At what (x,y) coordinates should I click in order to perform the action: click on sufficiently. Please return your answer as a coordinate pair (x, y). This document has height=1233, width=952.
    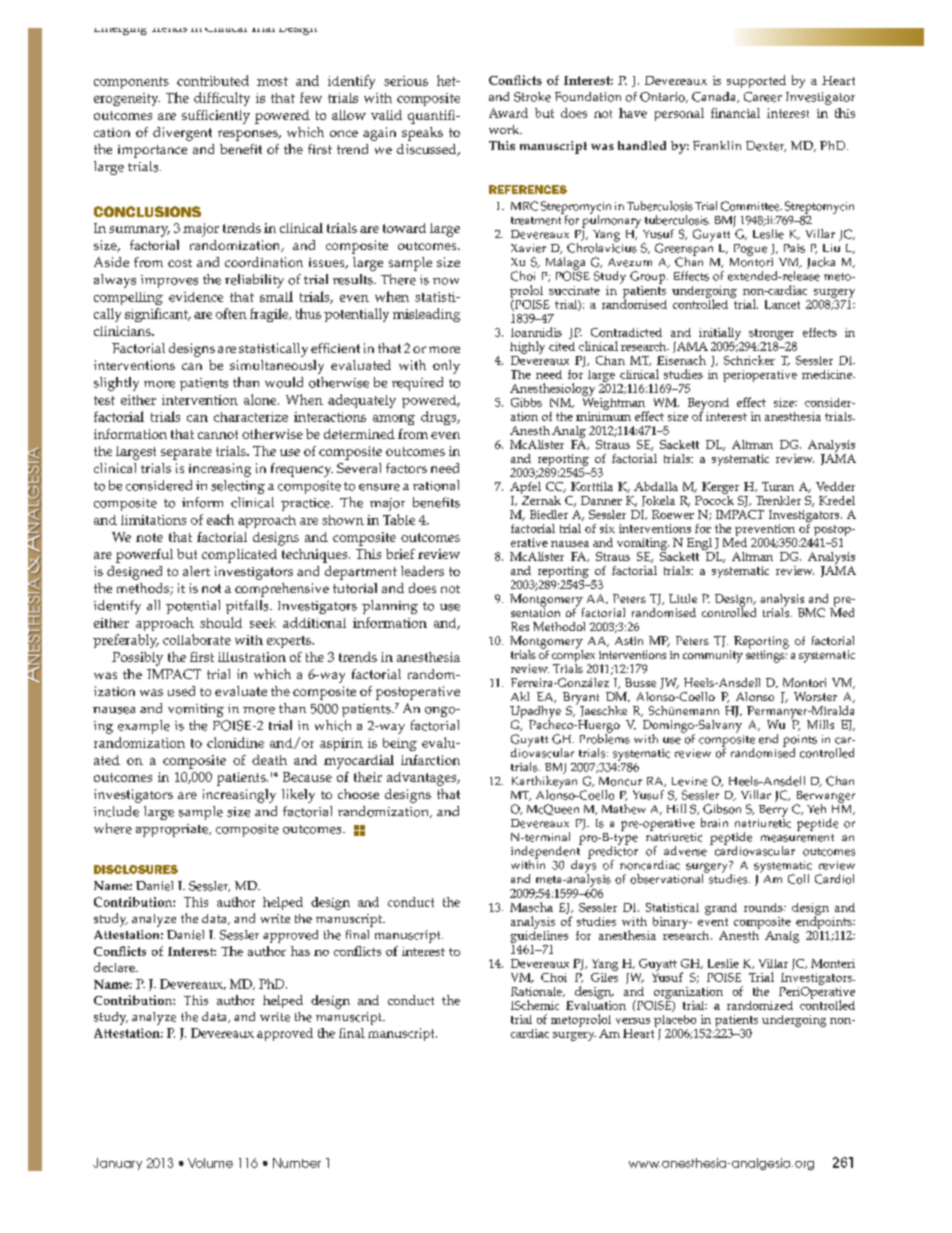
    Looking at the image, I should click on (216, 117).
